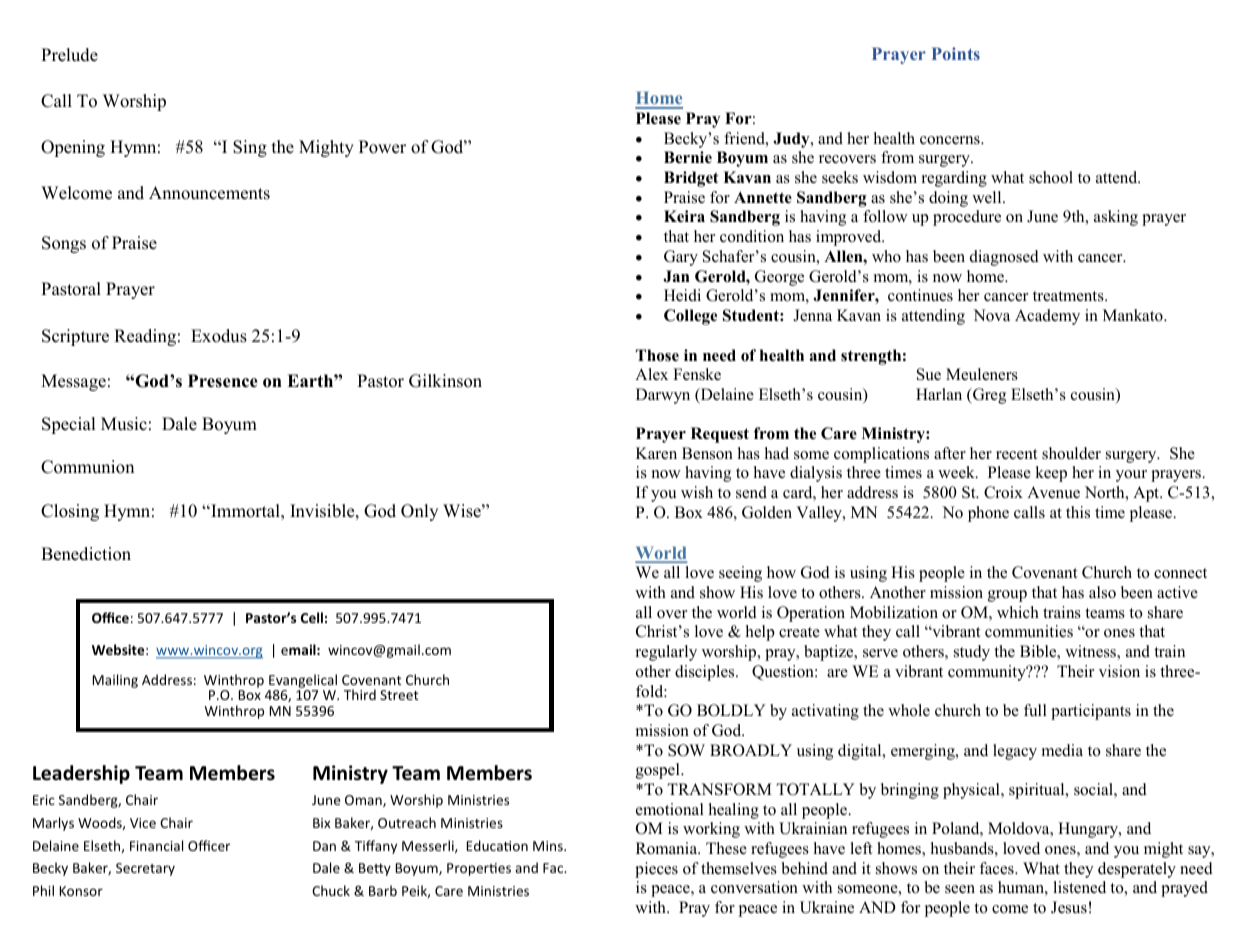 The image size is (1233, 952). Describe the element at coordinates (956, 53) in the document. I see `Points` at that location.
